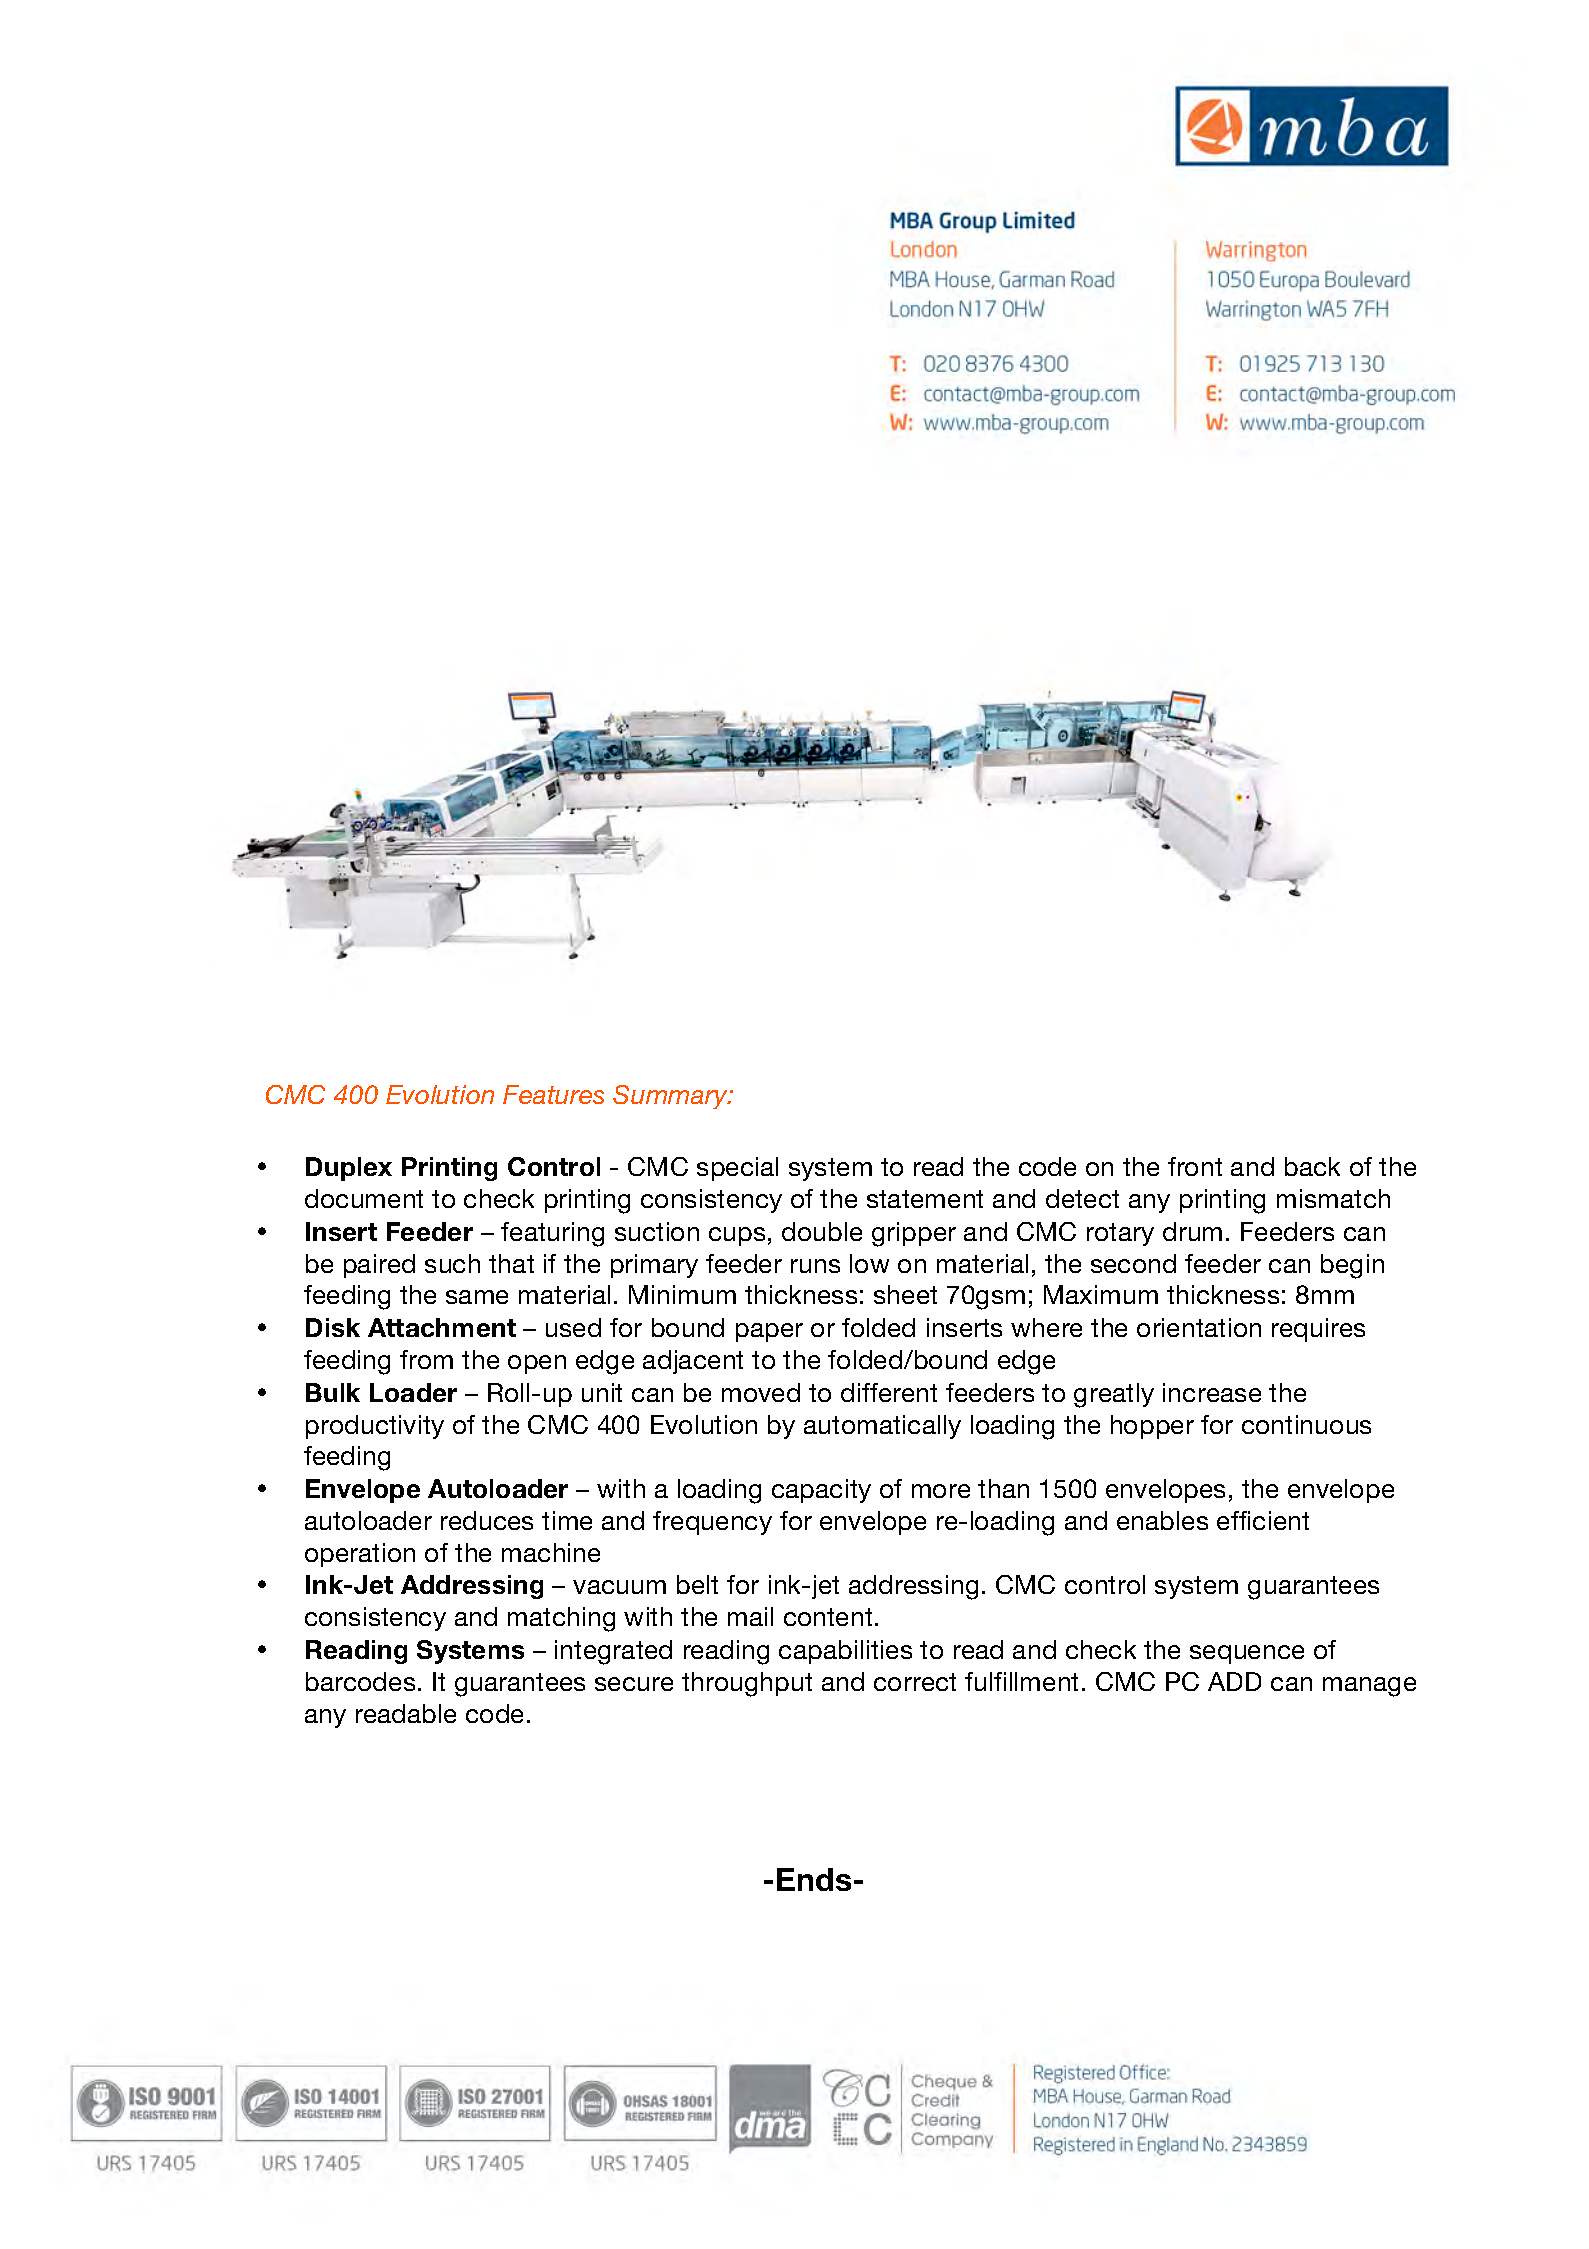 This image has height=2249, width=1589. What do you see at coordinates (426, 1359) in the image?
I see `from` at bounding box center [426, 1359].
